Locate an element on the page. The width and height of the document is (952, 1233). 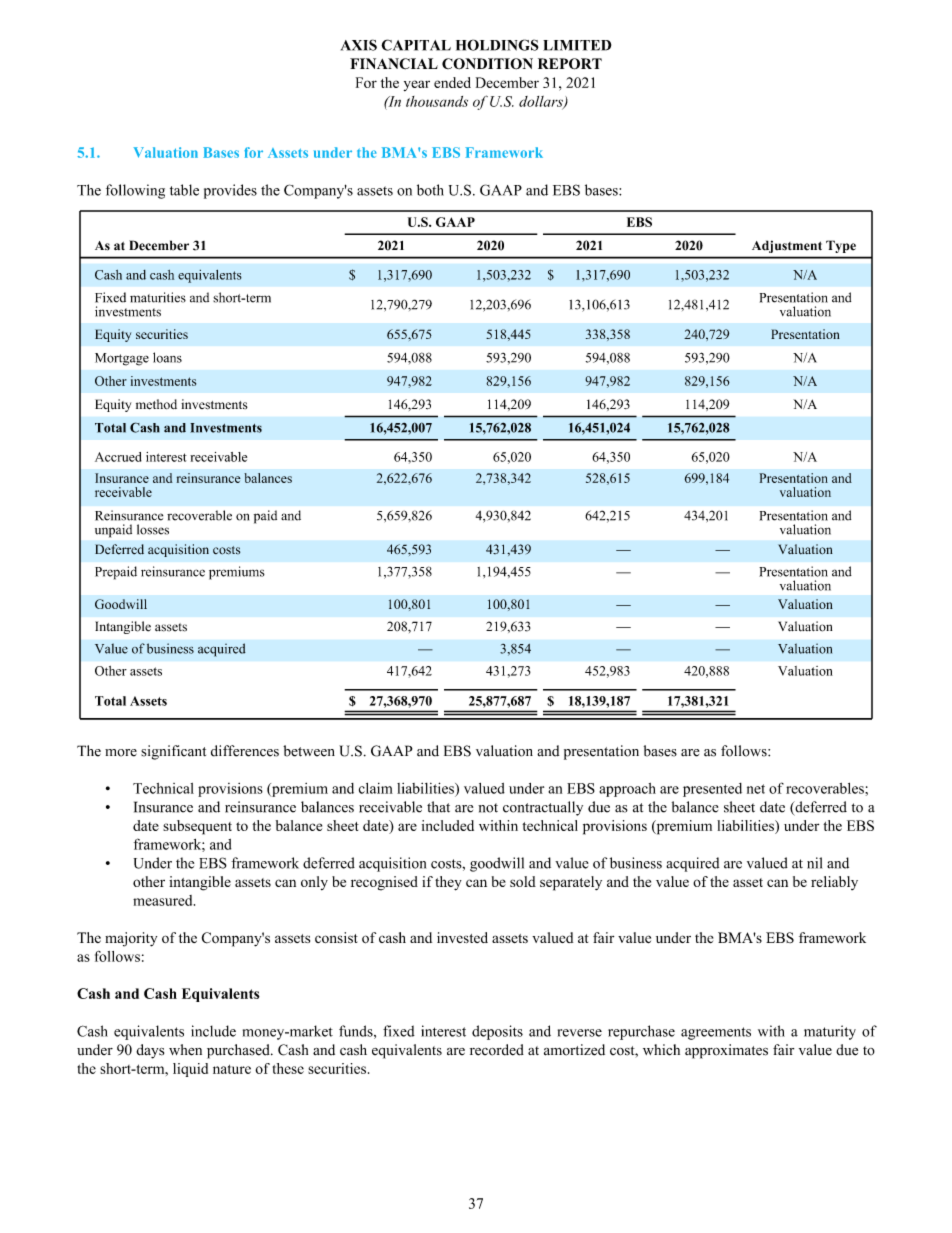
CONDITION is located at coordinates (487, 64).
